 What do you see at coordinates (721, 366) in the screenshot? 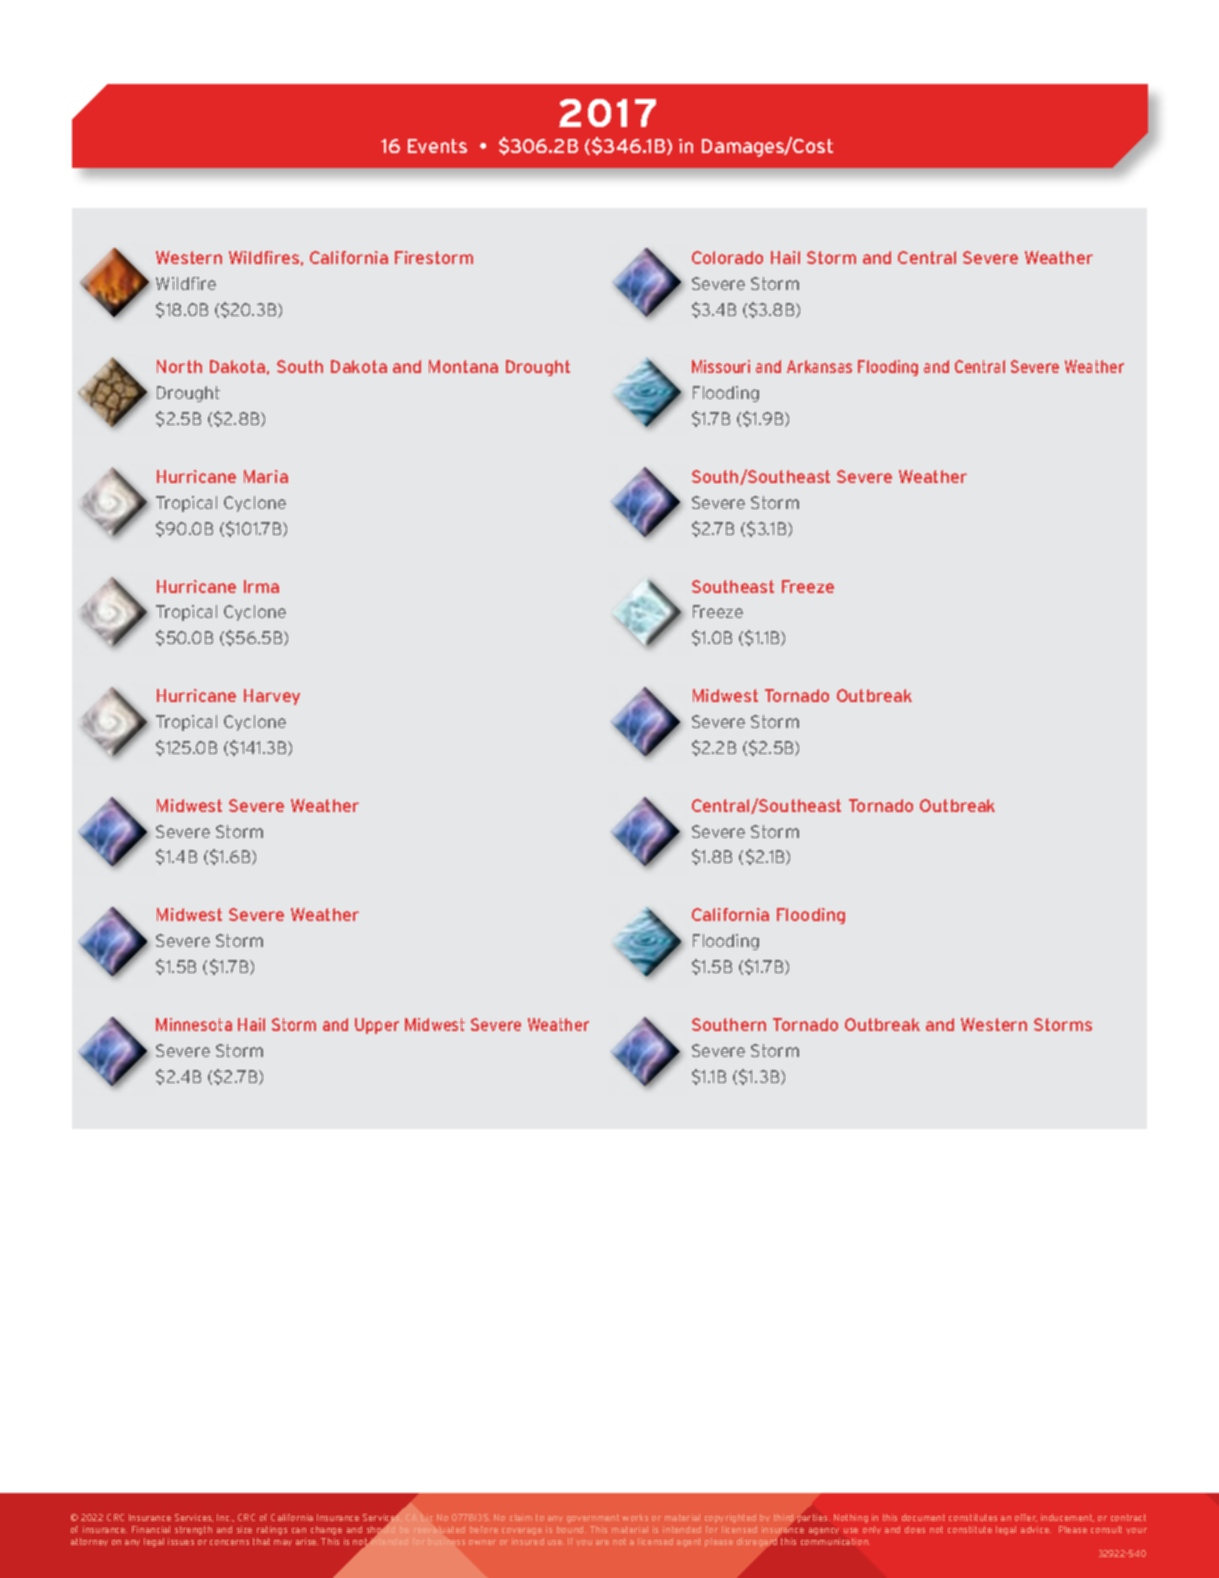
I see `Missouri` at bounding box center [721, 366].
